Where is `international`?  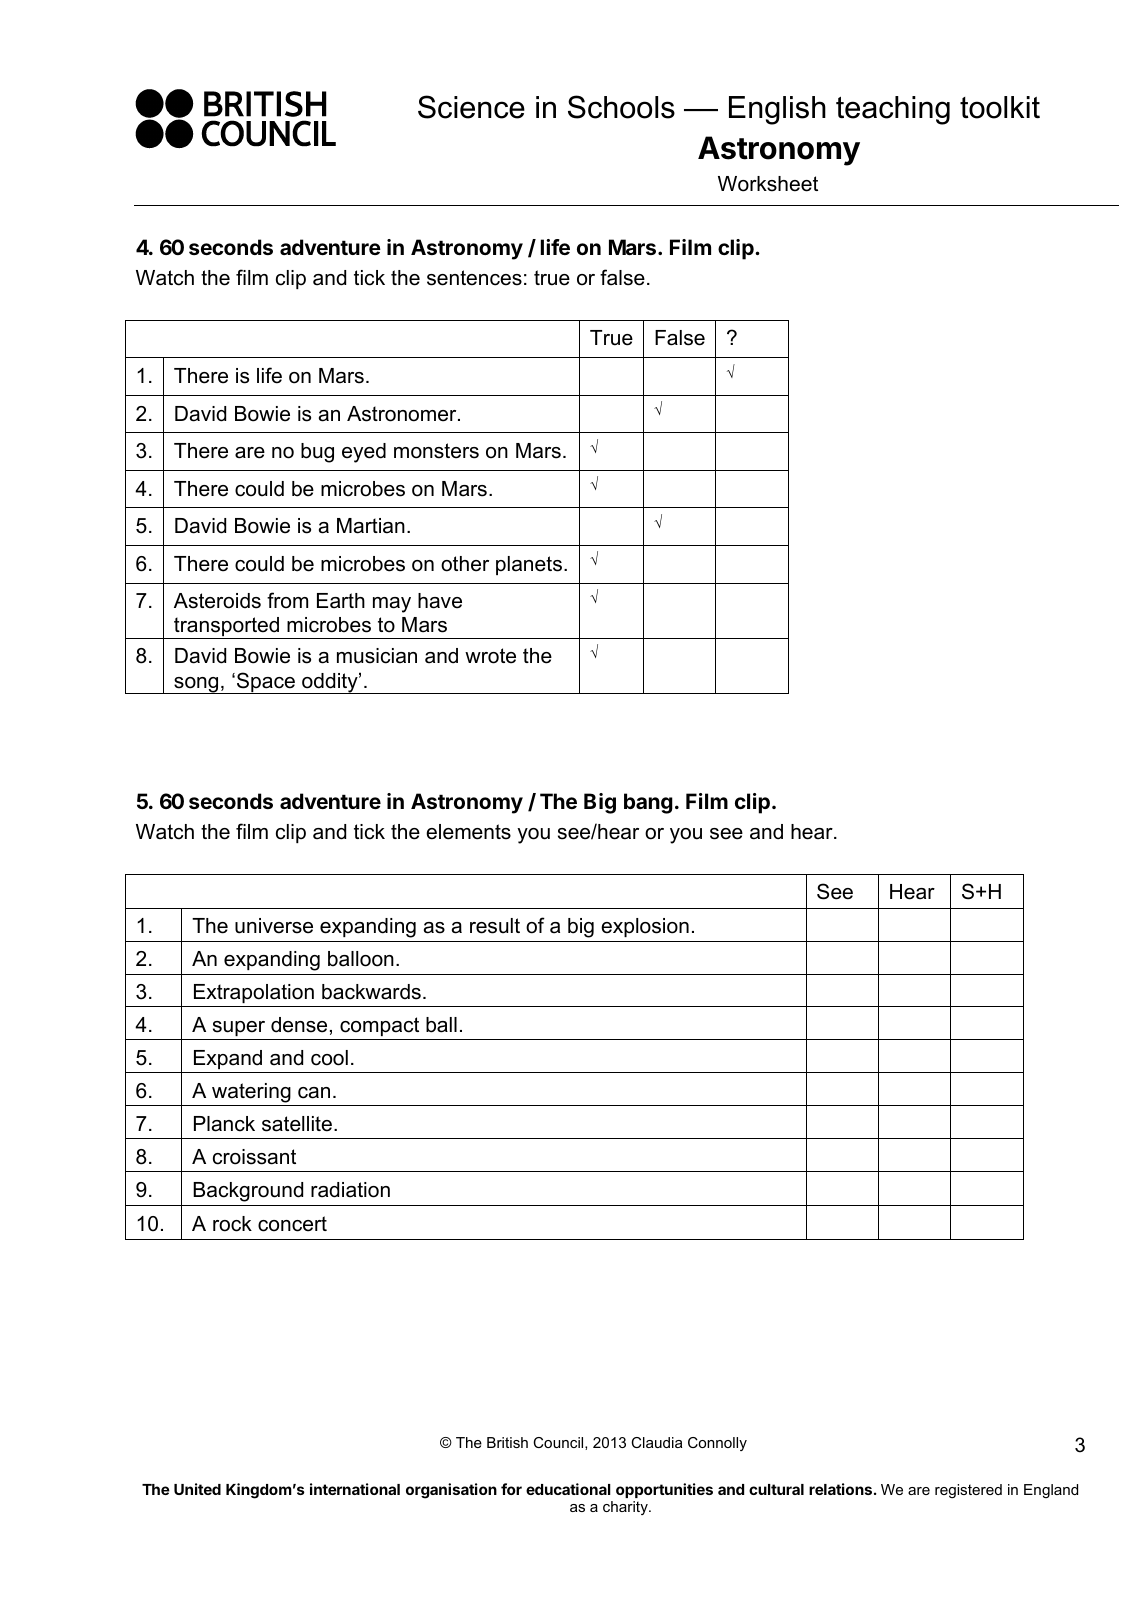 international is located at coordinates (355, 1489).
